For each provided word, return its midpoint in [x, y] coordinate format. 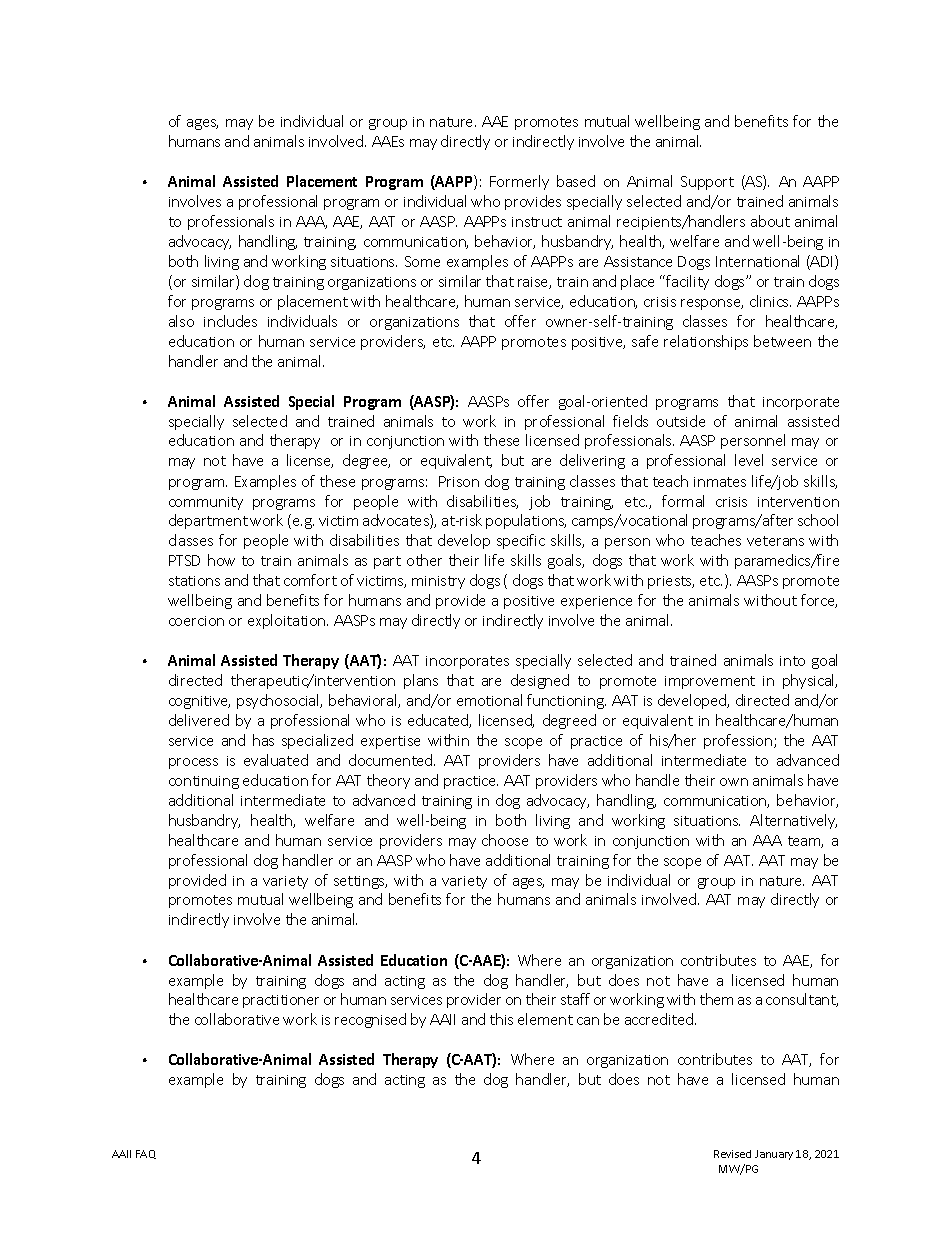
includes [230, 321]
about [770, 221]
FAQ [146, 1154]
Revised [732, 1154]
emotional [489, 700]
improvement [710, 682]
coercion [196, 621]
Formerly [519, 182]
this [501, 1019]
